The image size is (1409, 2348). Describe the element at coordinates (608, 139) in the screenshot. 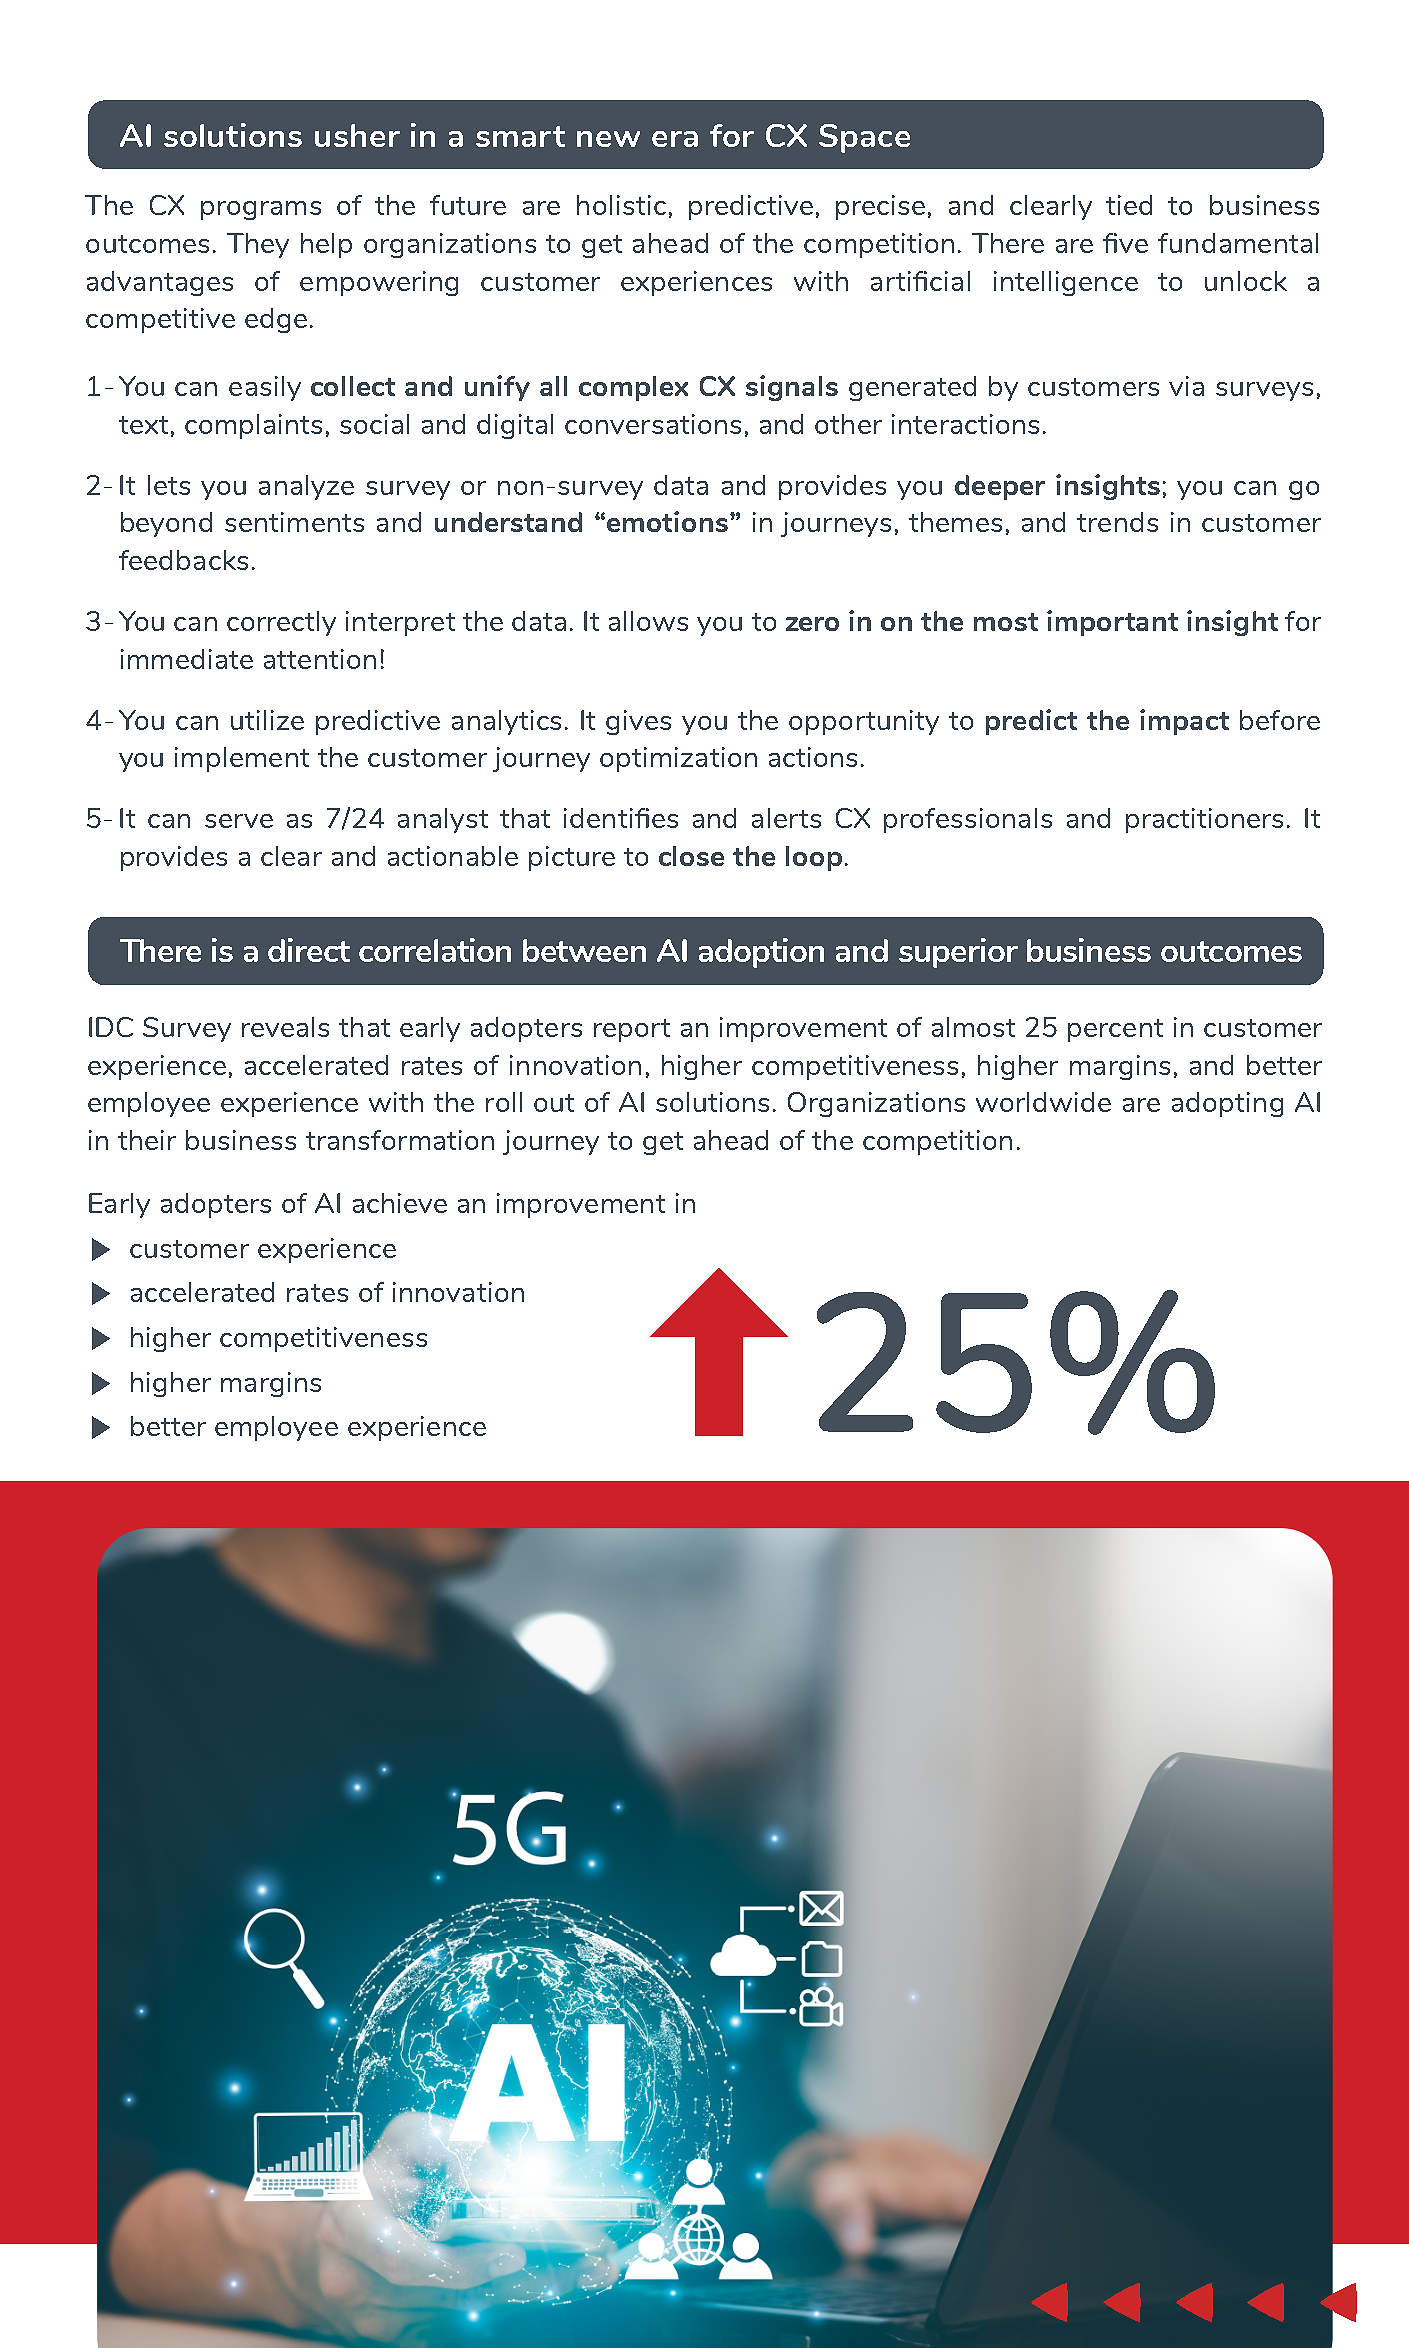

I see `new` at that location.
